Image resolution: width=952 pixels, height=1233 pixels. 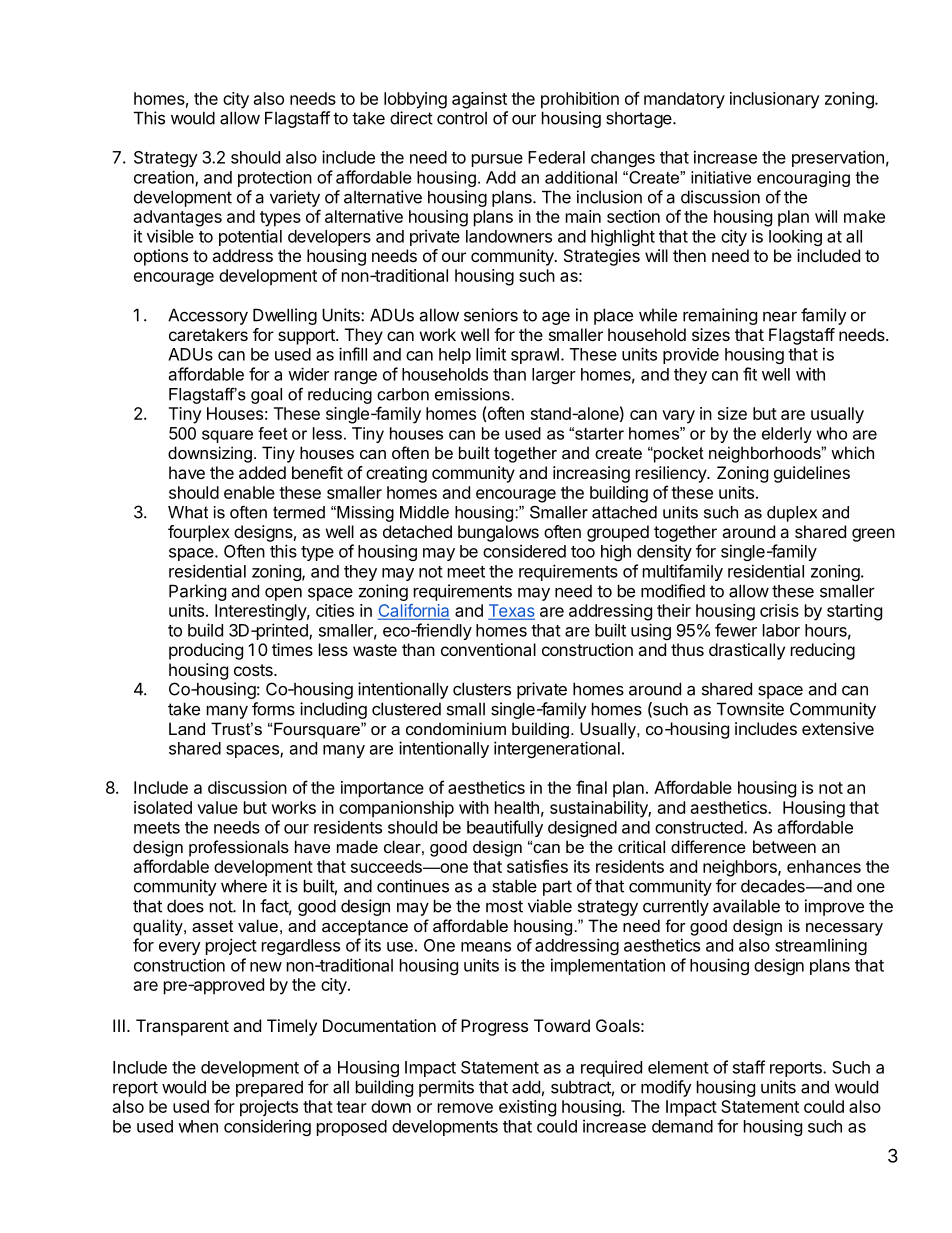 What do you see at coordinates (838, 158) in the document?
I see `preservation` at bounding box center [838, 158].
